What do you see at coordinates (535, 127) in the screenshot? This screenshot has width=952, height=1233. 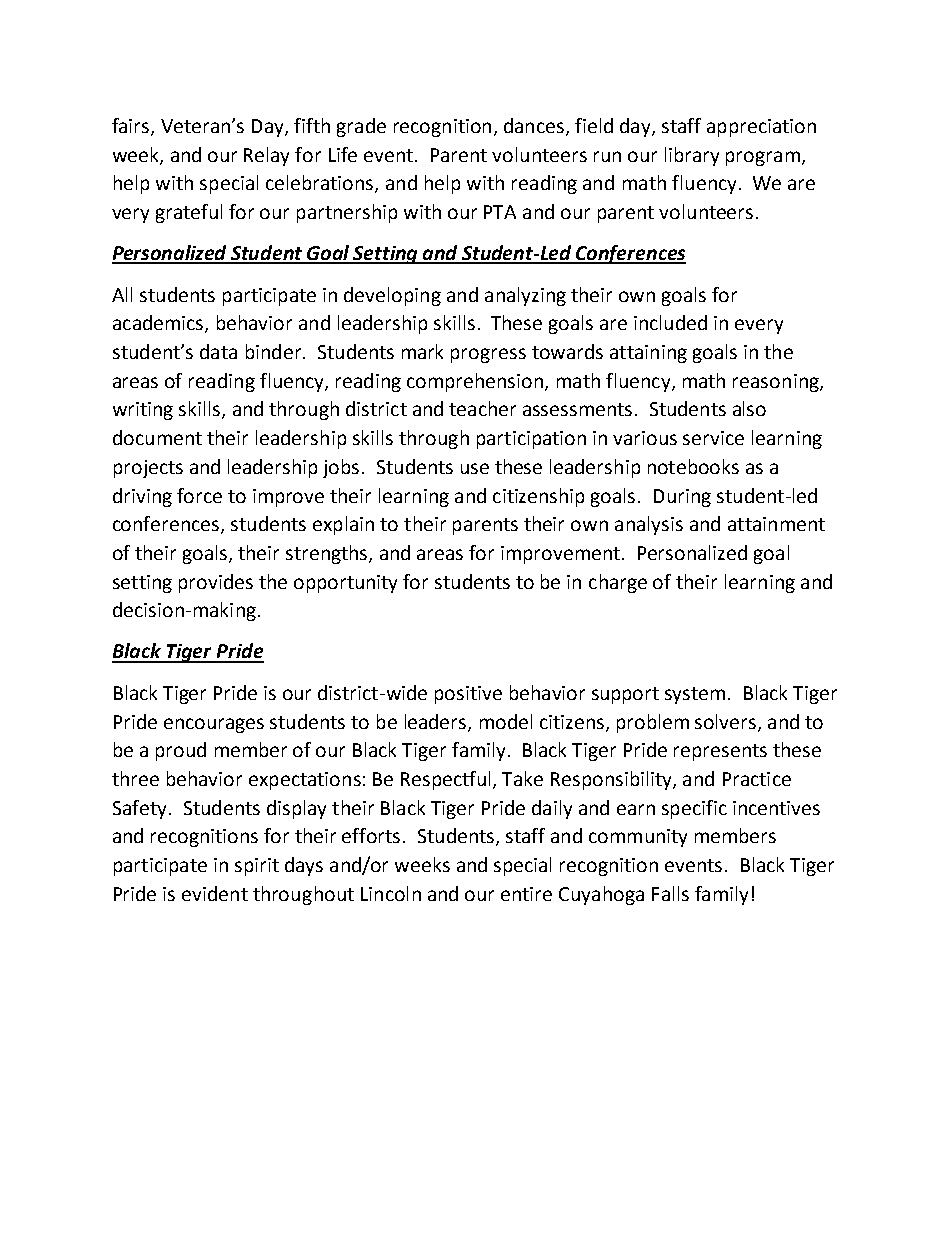 I see `dances` at bounding box center [535, 127].
